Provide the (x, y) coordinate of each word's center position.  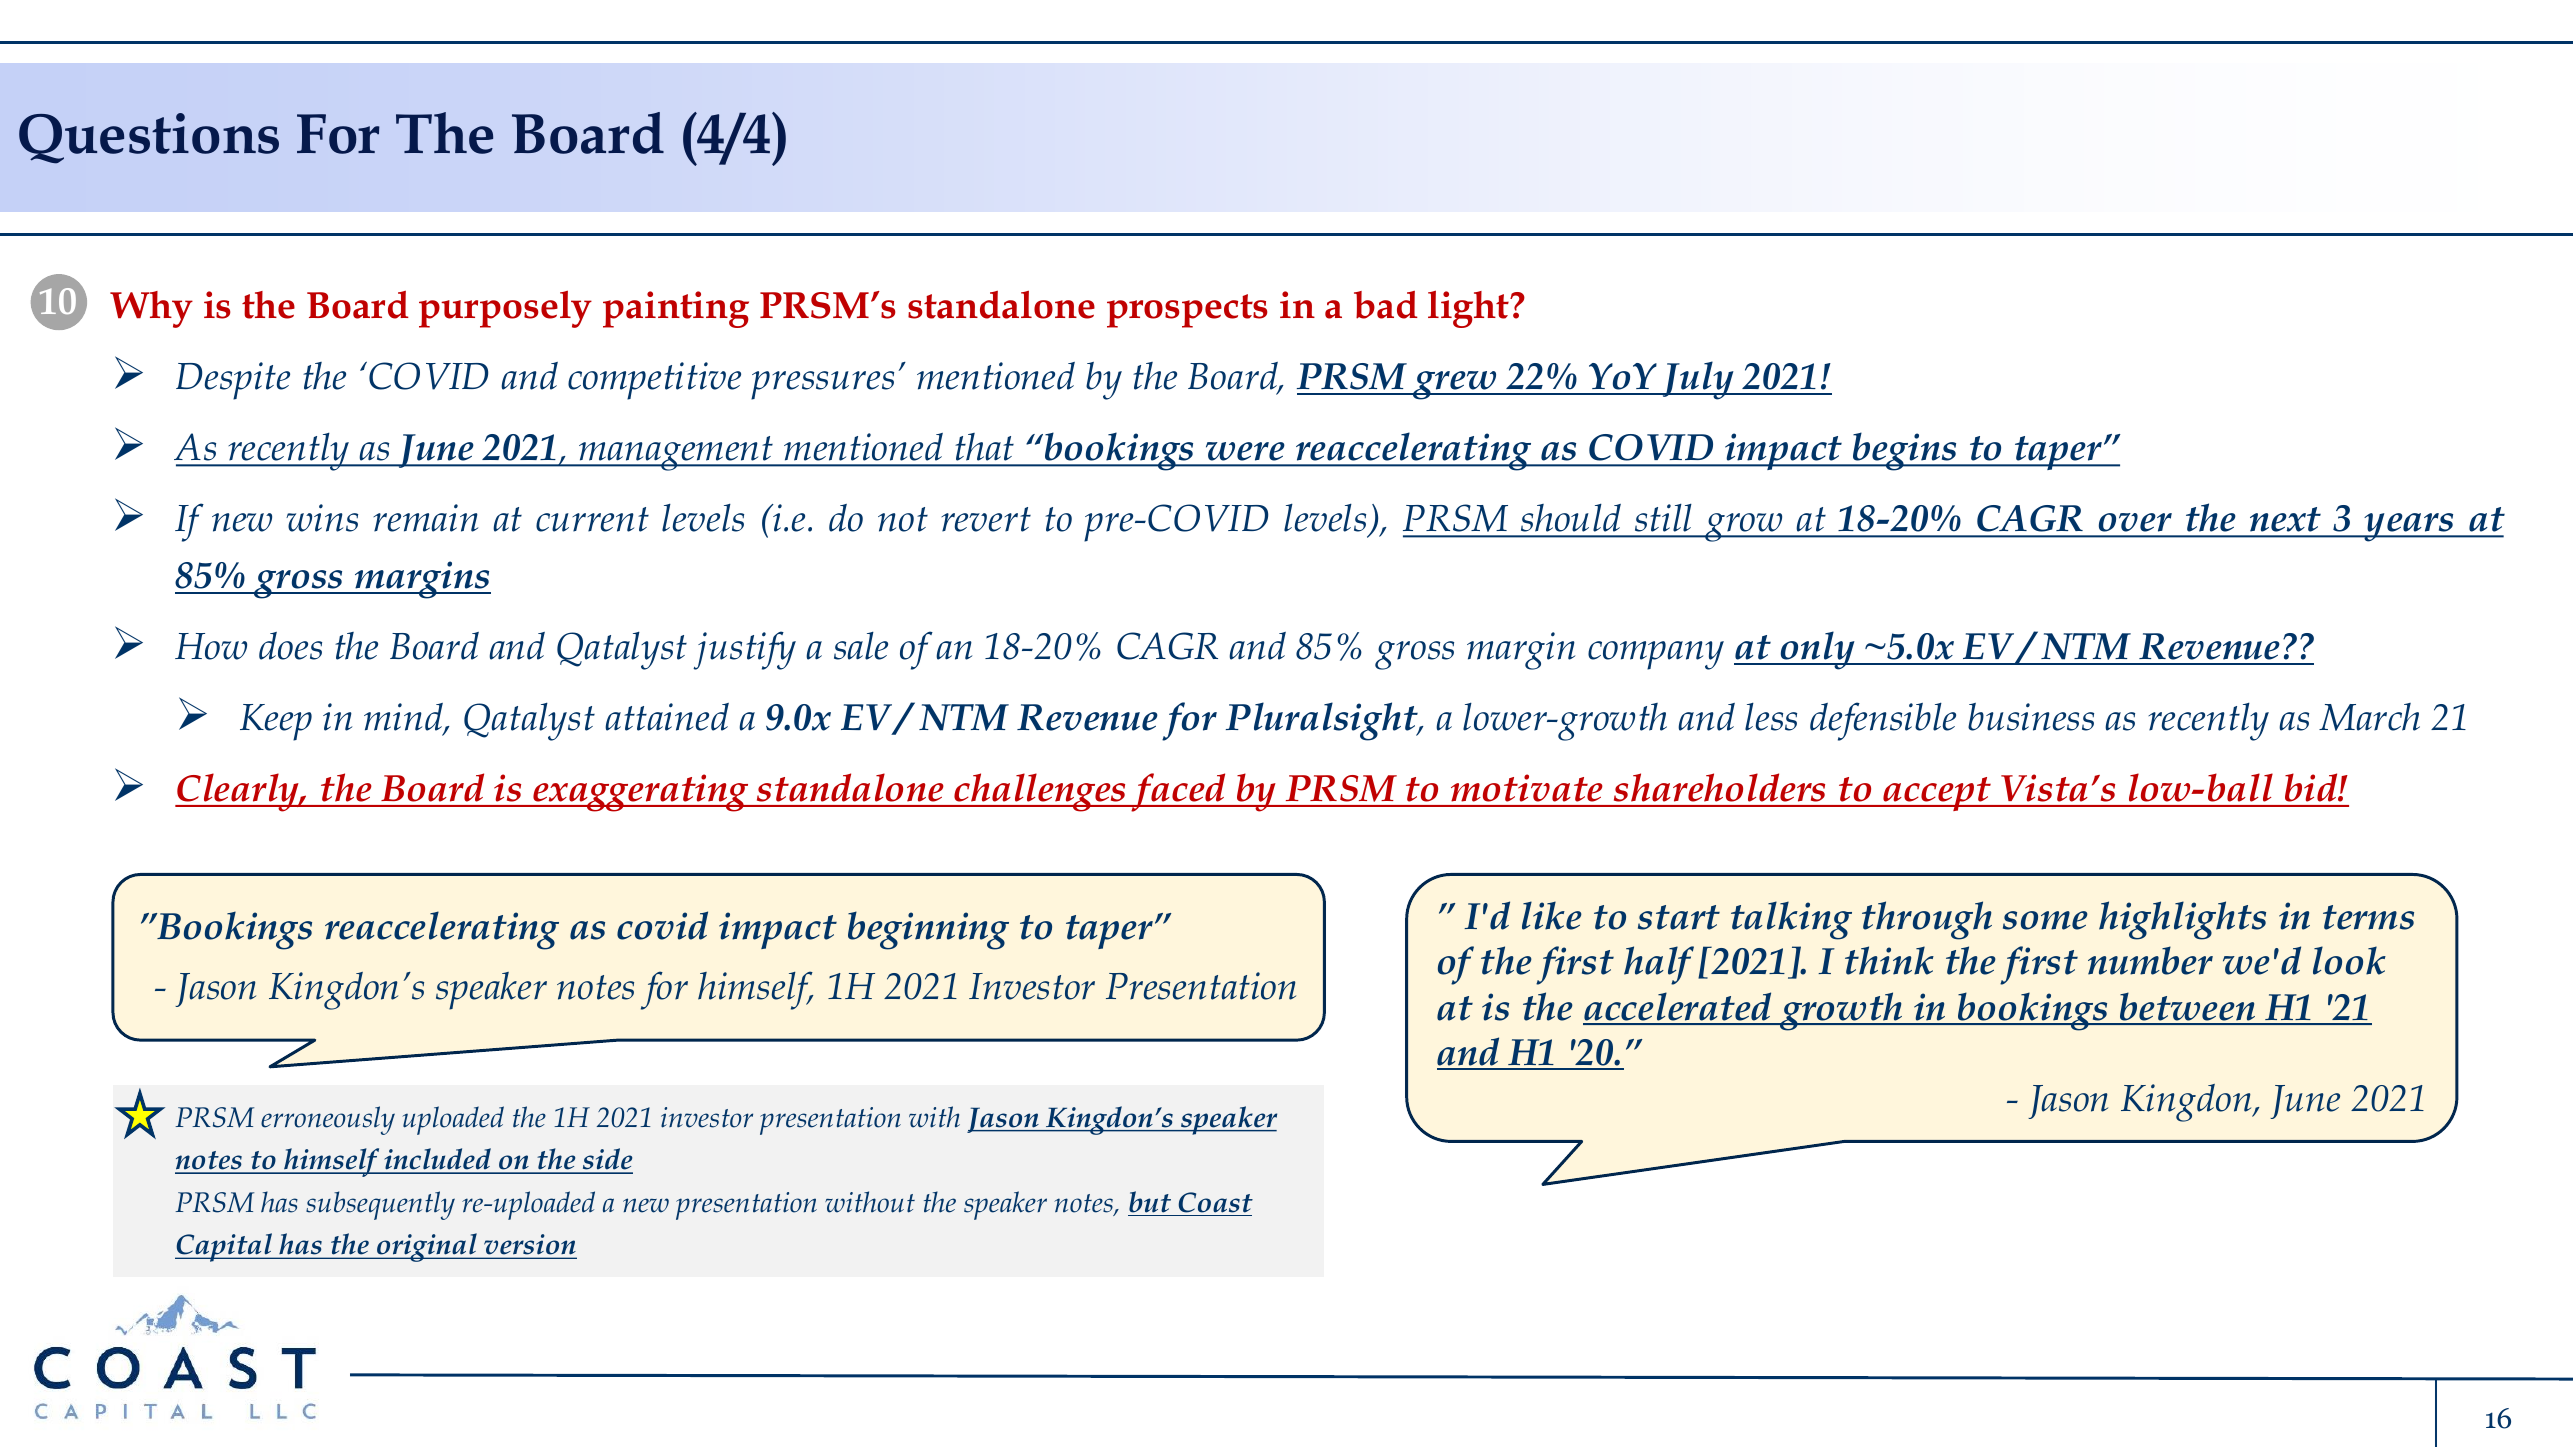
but (1150, 1202)
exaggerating (641, 793)
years (2410, 527)
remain (426, 518)
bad (1386, 305)
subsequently (380, 1205)
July (1698, 380)
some (2045, 920)
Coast (1216, 1202)
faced (1179, 792)
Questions (149, 138)
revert (986, 519)
